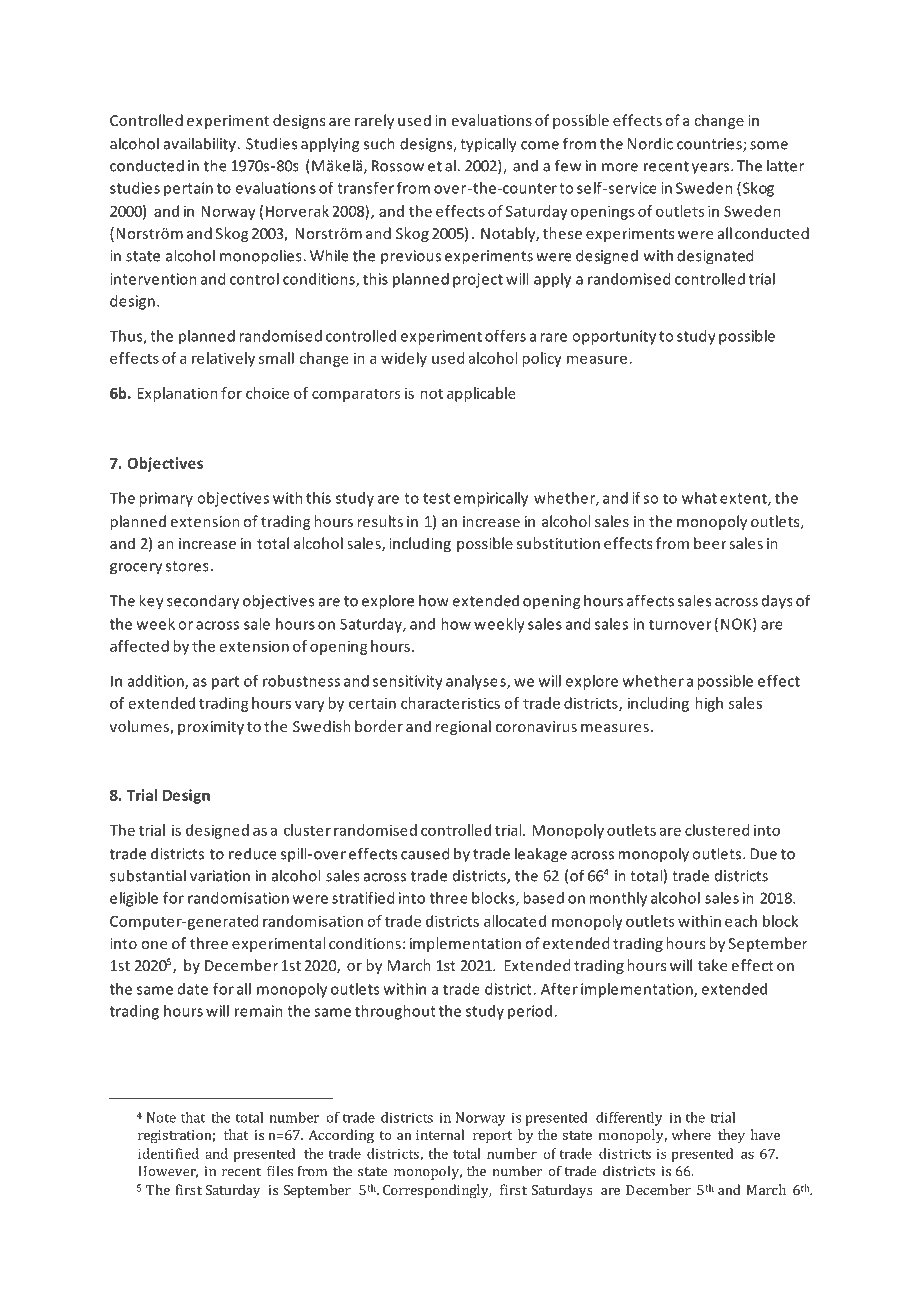 This screenshot has height=1308, width=924. Describe the element at coordinates (168, 1153) in the screenshot. I see `identified` at that location.
